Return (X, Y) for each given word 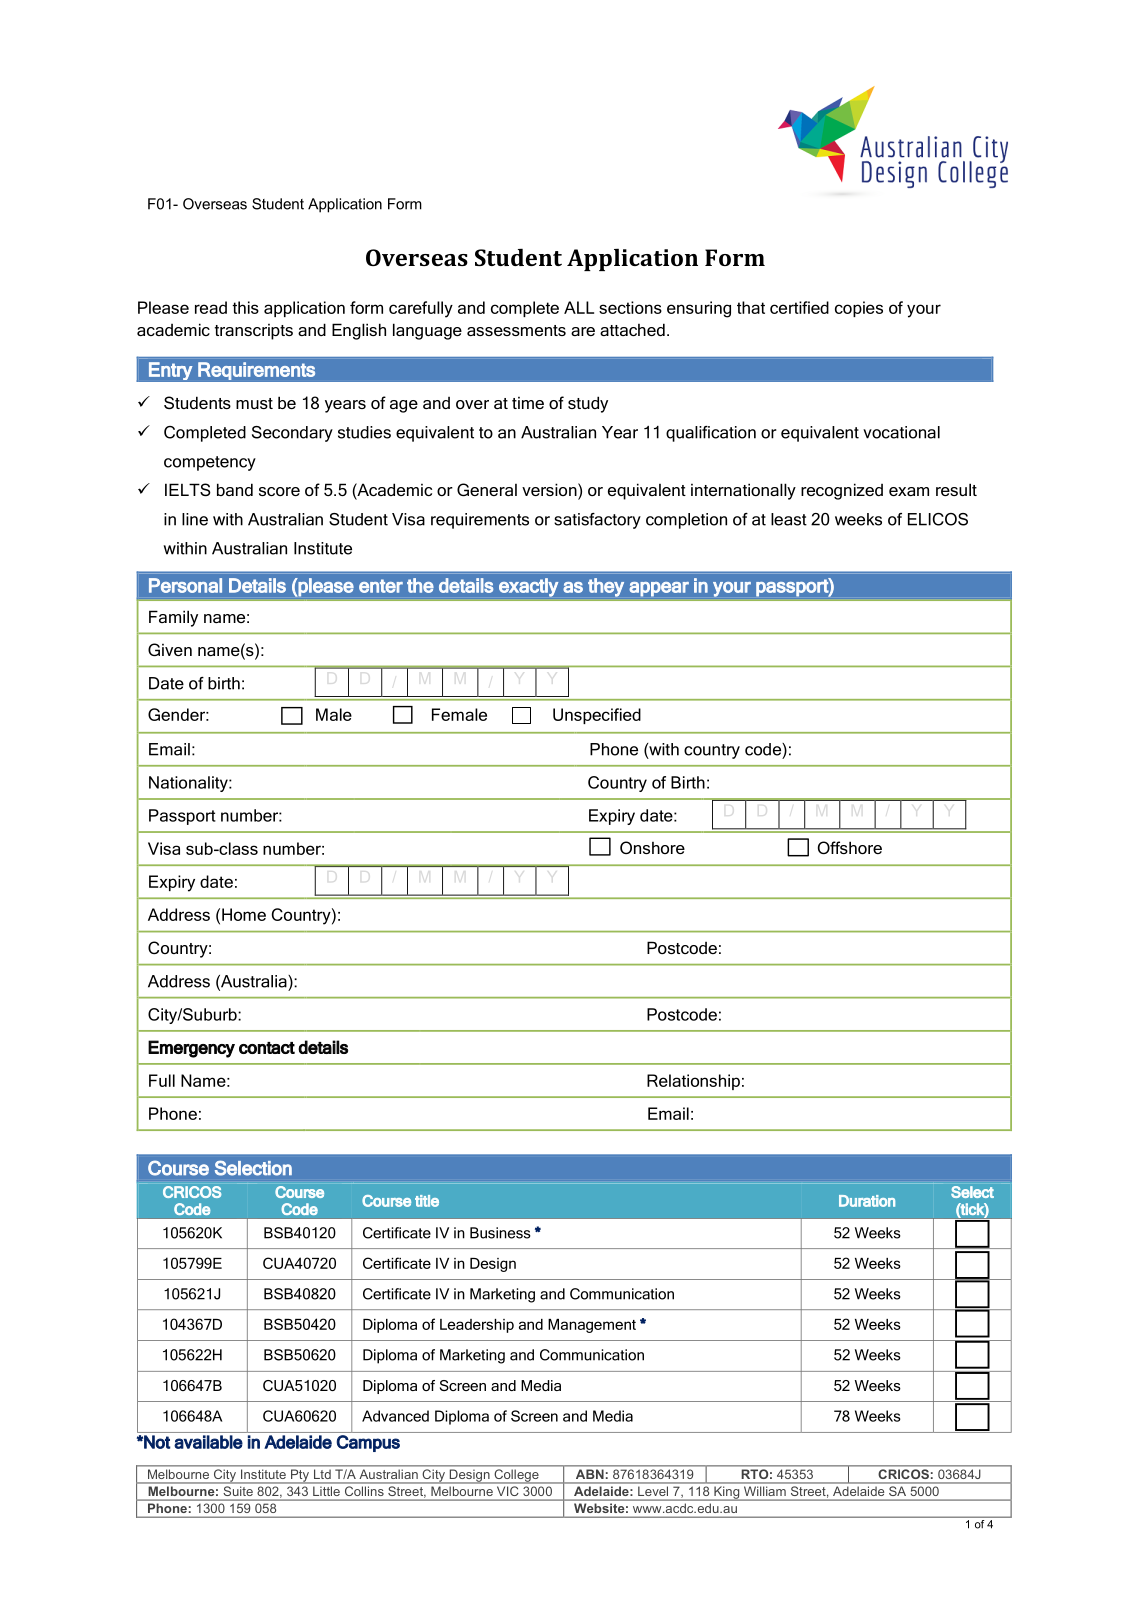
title (427, 1201)
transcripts (254, 332)
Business (500, 1233)
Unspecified (597, 716)
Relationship (693, 1082)
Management (592, 1326)
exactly (528, 587)
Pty (300, 1476)
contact (267, 1048)
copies (859, 309)
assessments (516, 330)
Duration (867, 1201)
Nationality (189, 784)
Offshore (850, 847)
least (789, 519)
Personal (185, 585)
